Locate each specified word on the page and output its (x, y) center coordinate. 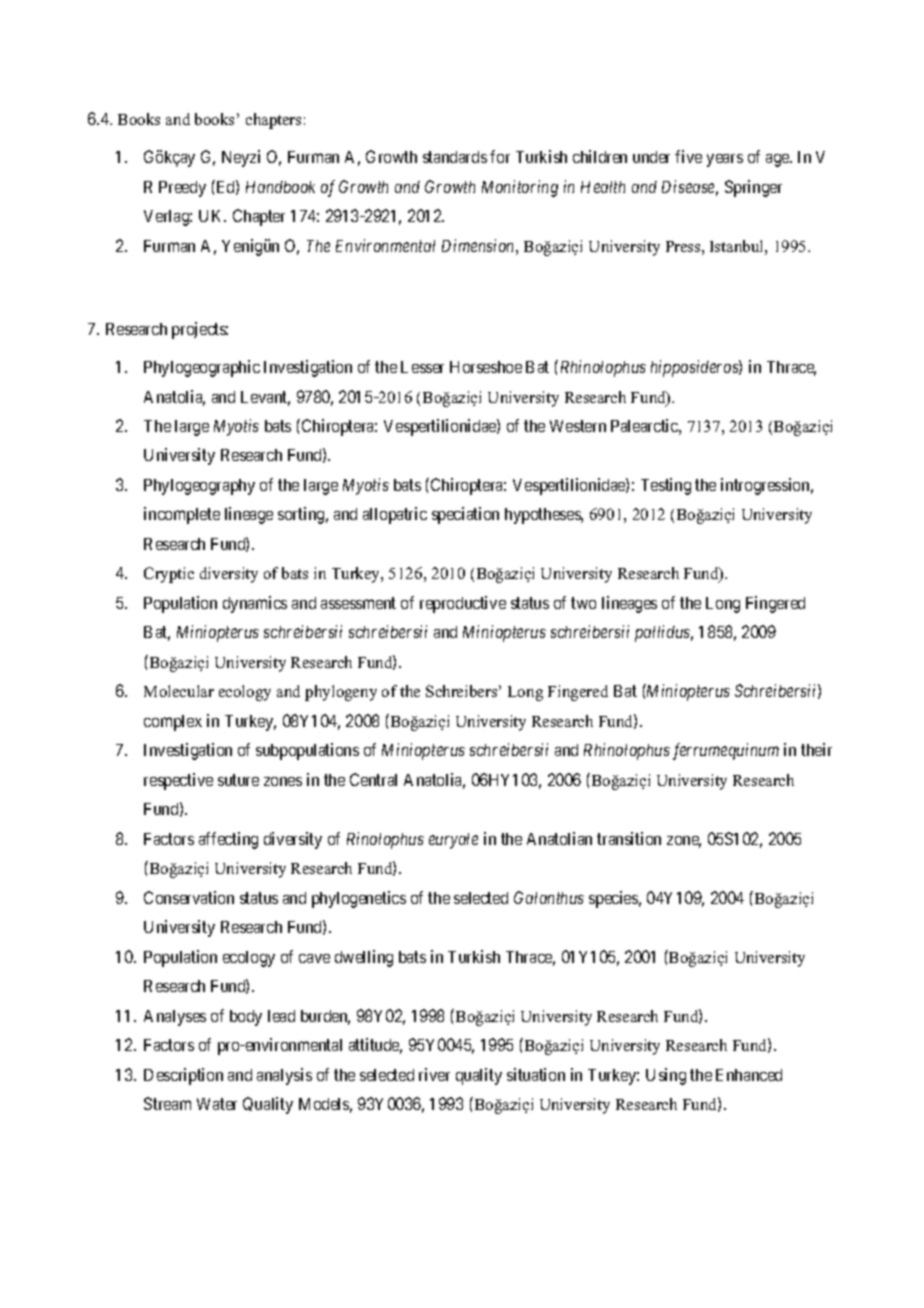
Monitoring (520, 188)
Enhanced (749, 1075)
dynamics (255, 604)
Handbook (280, 187)
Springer (753, 188)
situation (536, 1074)
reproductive (463, 604)
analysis (284, 1076)
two (583, 603)
